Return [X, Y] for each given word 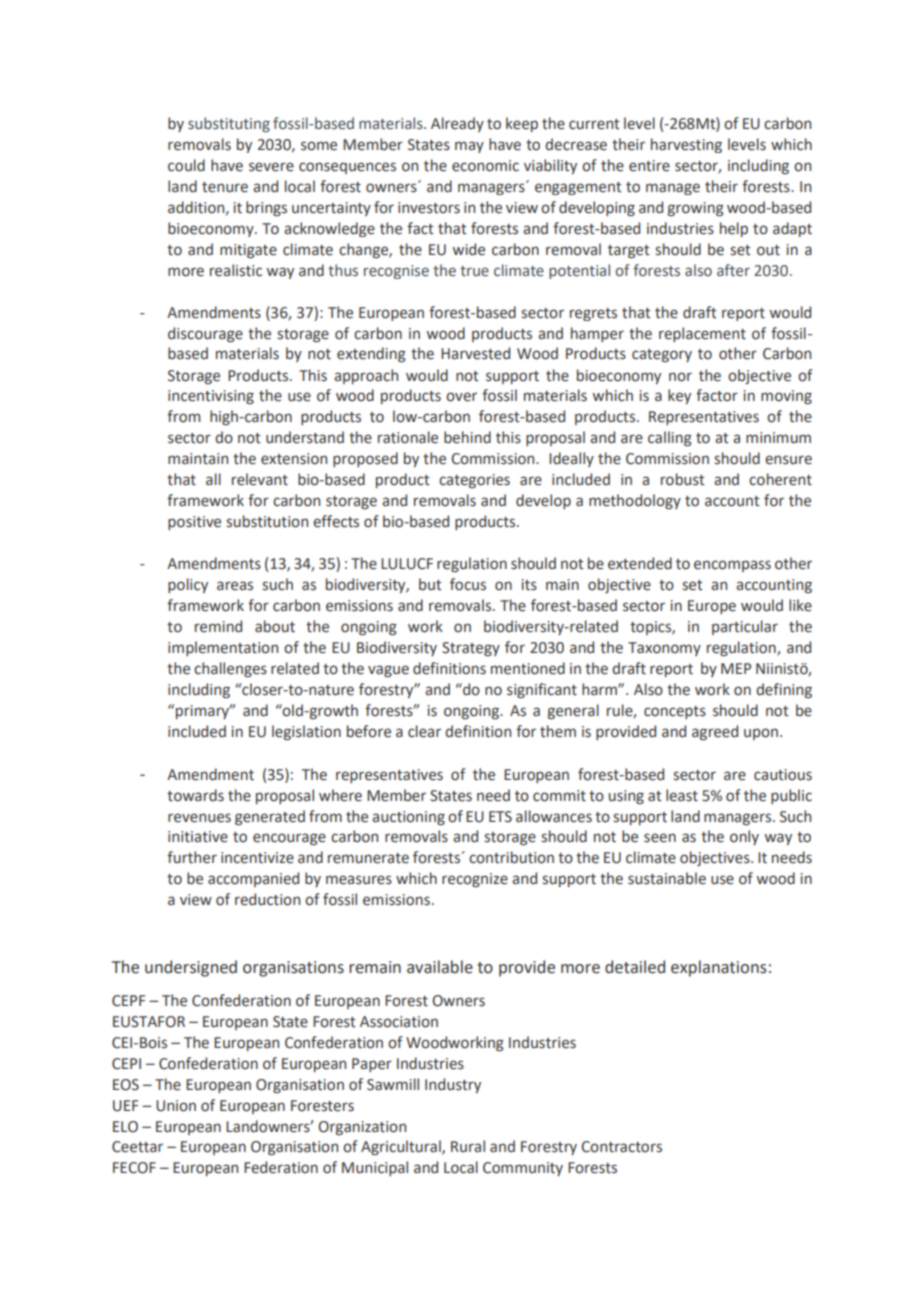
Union [176, 1106]
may [469, 147]
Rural [468, 1146]
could [186, 165]
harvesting [686, 145]
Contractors [621, 1147]
